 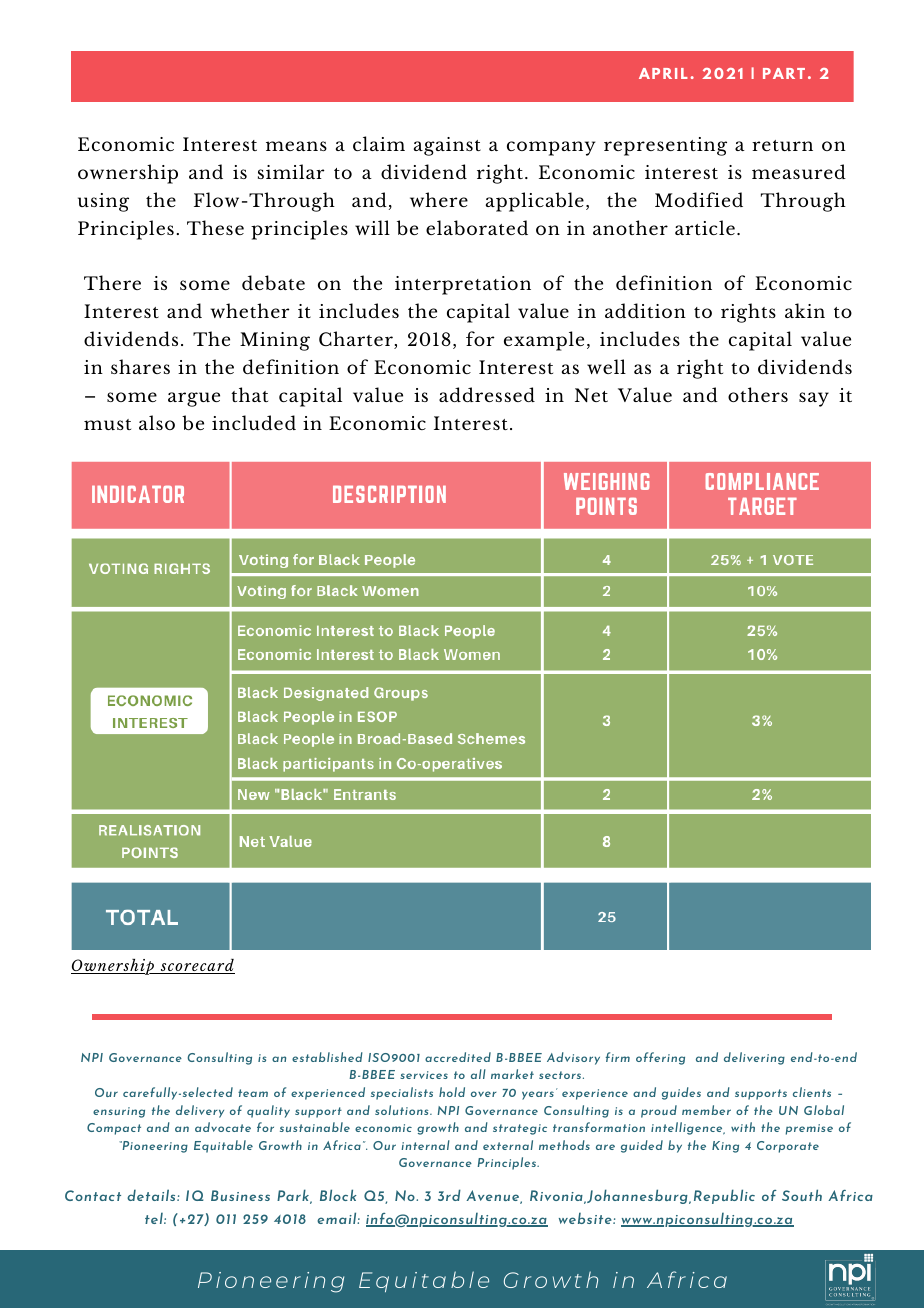 I want to click on internal, so click(x=425, y=1145).
